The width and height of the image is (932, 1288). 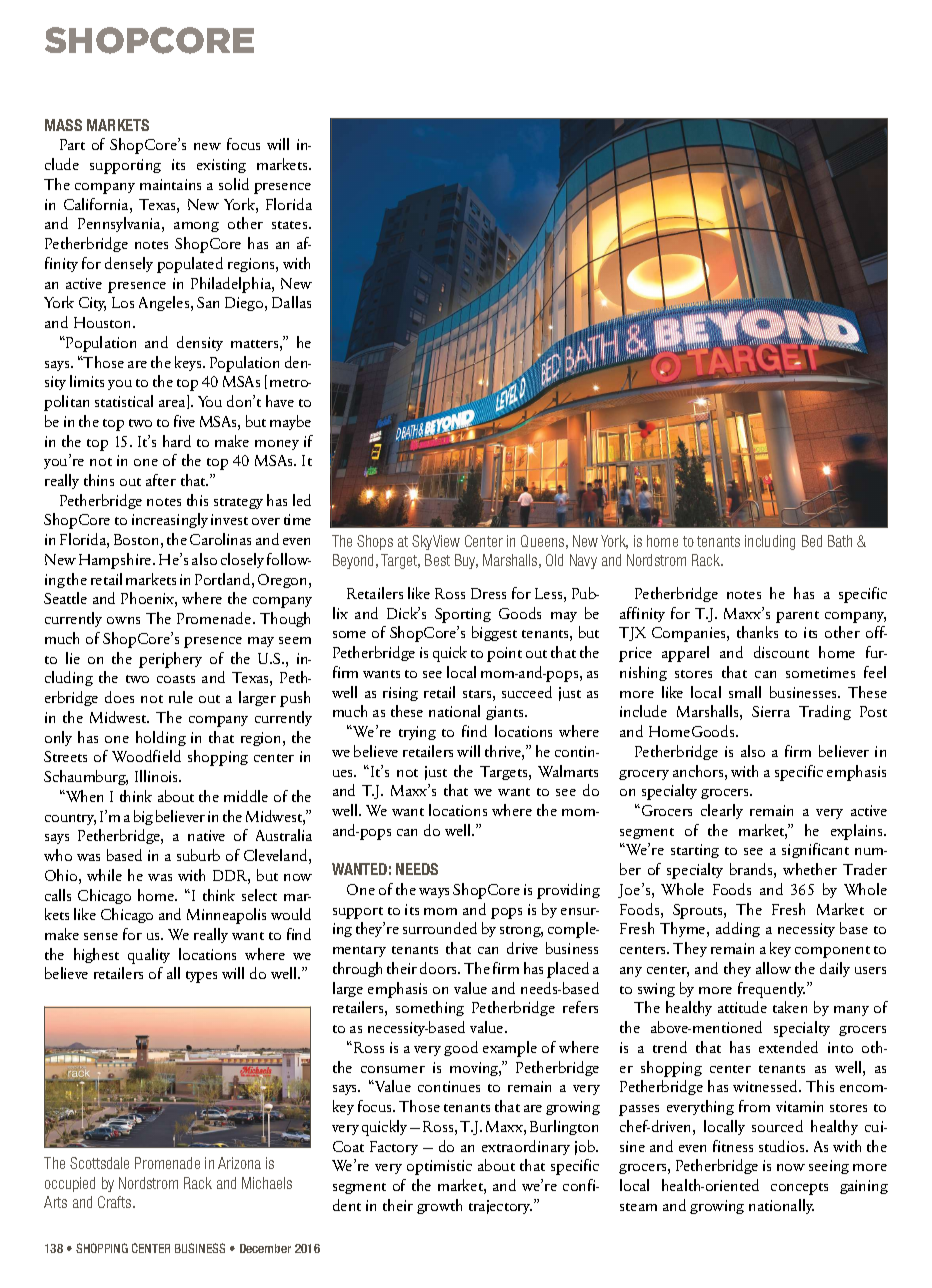 I want to click on Dallas, so click(x=291, y=302).
